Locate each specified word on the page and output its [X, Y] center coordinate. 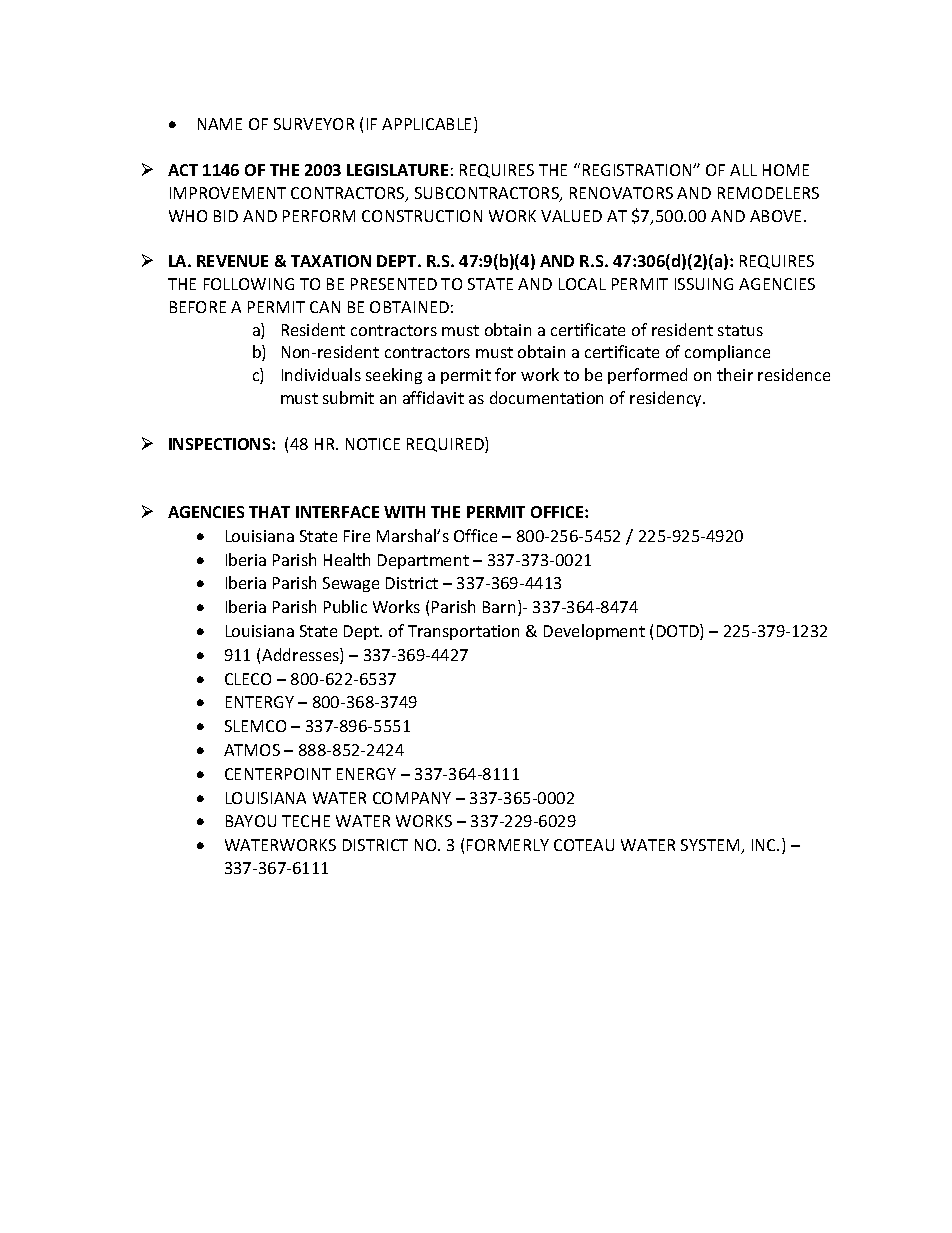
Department [423, 561]
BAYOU [251, 821]
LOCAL [582, 284]
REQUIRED [446, 445]
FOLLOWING [249, 284]
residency [667, 399]
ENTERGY [260, 702]
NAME [220, 124]
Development [594, 632]
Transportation [463, 632]
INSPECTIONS [221, 444]
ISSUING [704, 284]
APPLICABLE [428, 125]
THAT [269, 512]
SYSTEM [711, 846]
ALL [743, 170]
